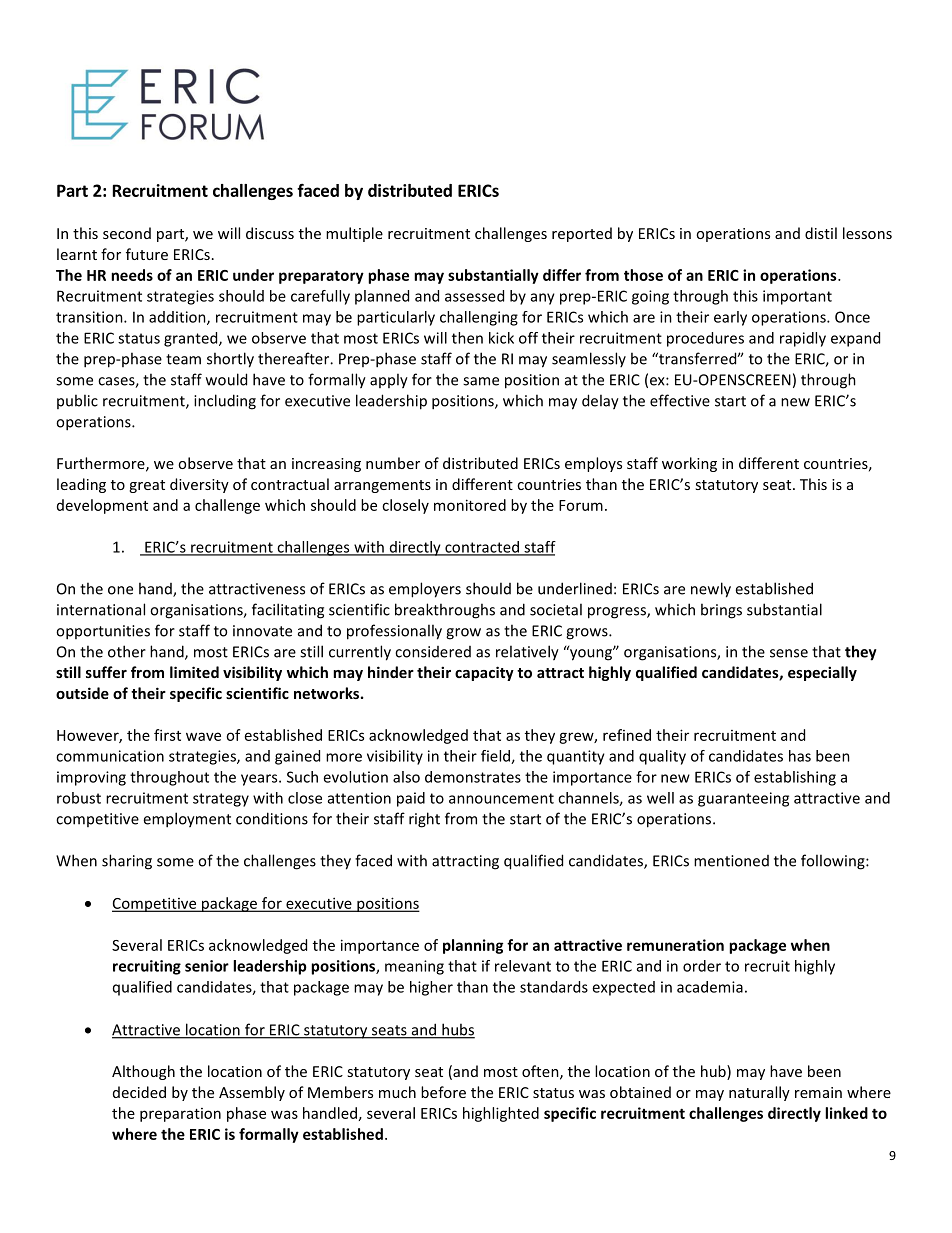  What do you see at coordinates (501, 798) in the document?
I see `announcement` at bounding box center [501, 798].
